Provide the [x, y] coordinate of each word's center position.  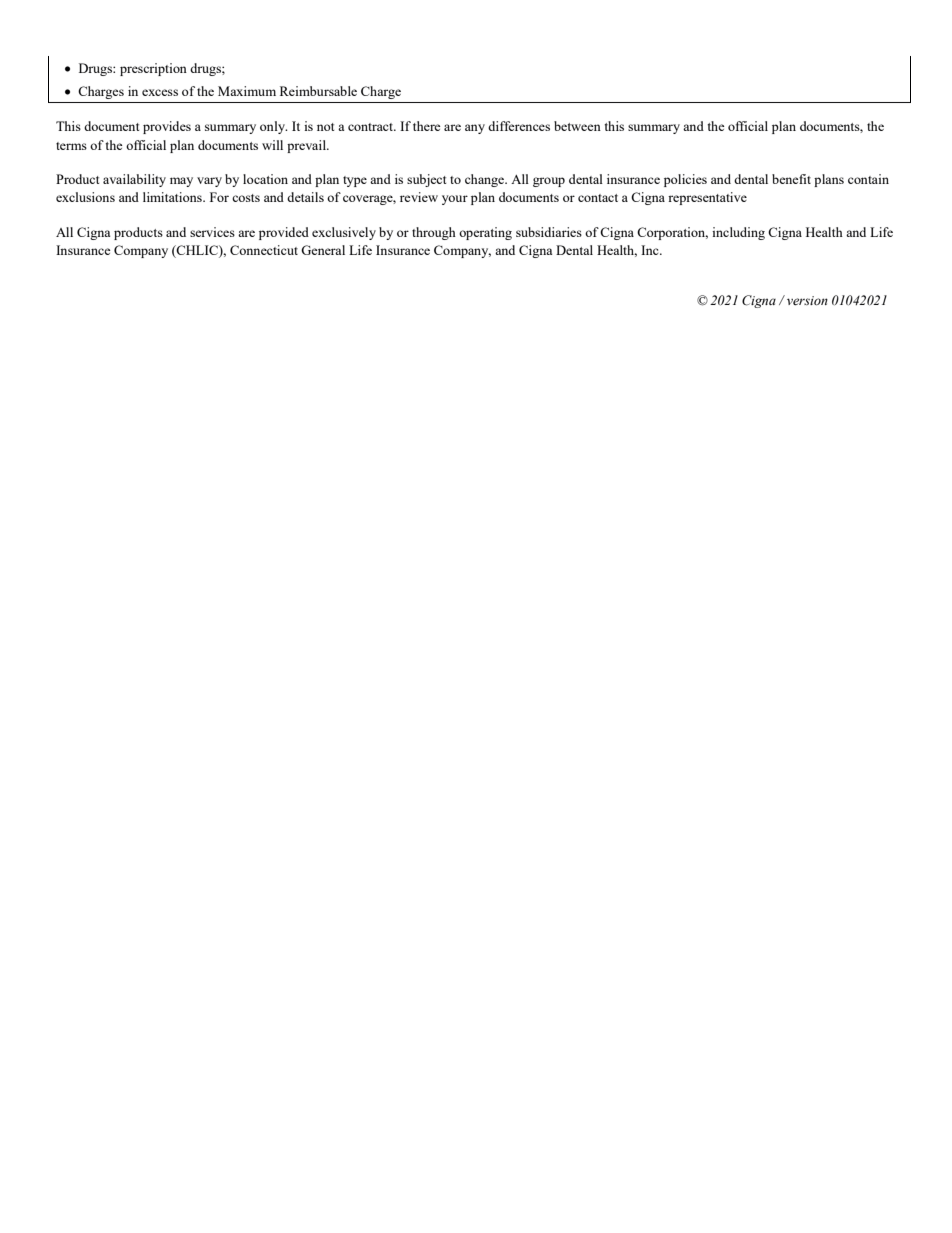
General [323, 250]
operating [485, 233]
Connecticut [264, 250]
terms [71, 146]
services [212, 232]
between [577, 126]
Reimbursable [318, 91]
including [738, 233]
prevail [307, 146]
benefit [791, 179]
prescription [153, 69]
